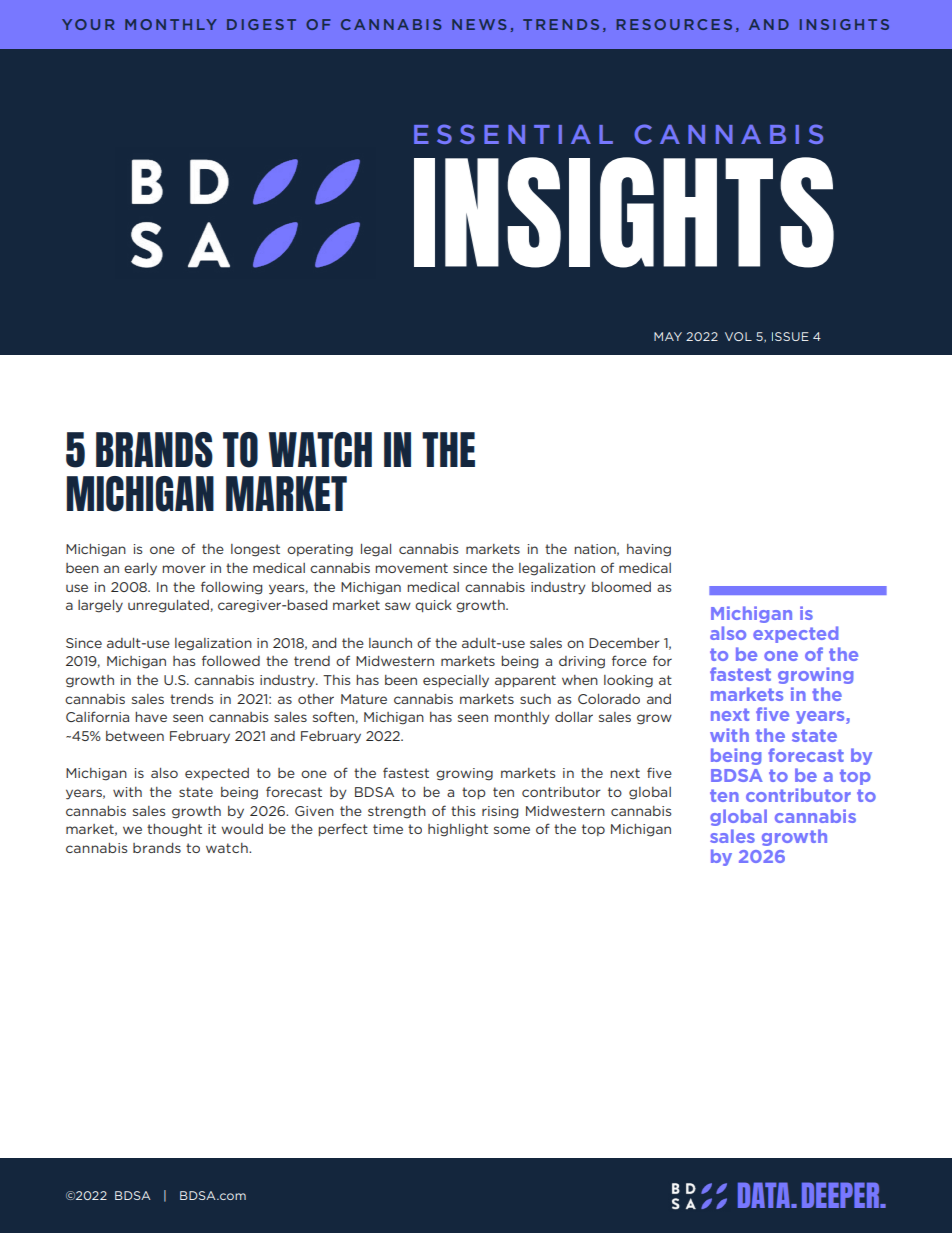  What do you see at coordinates (790, 336) in the screenshot?
I see `ISSUE` at bounding box center [790, 336].
